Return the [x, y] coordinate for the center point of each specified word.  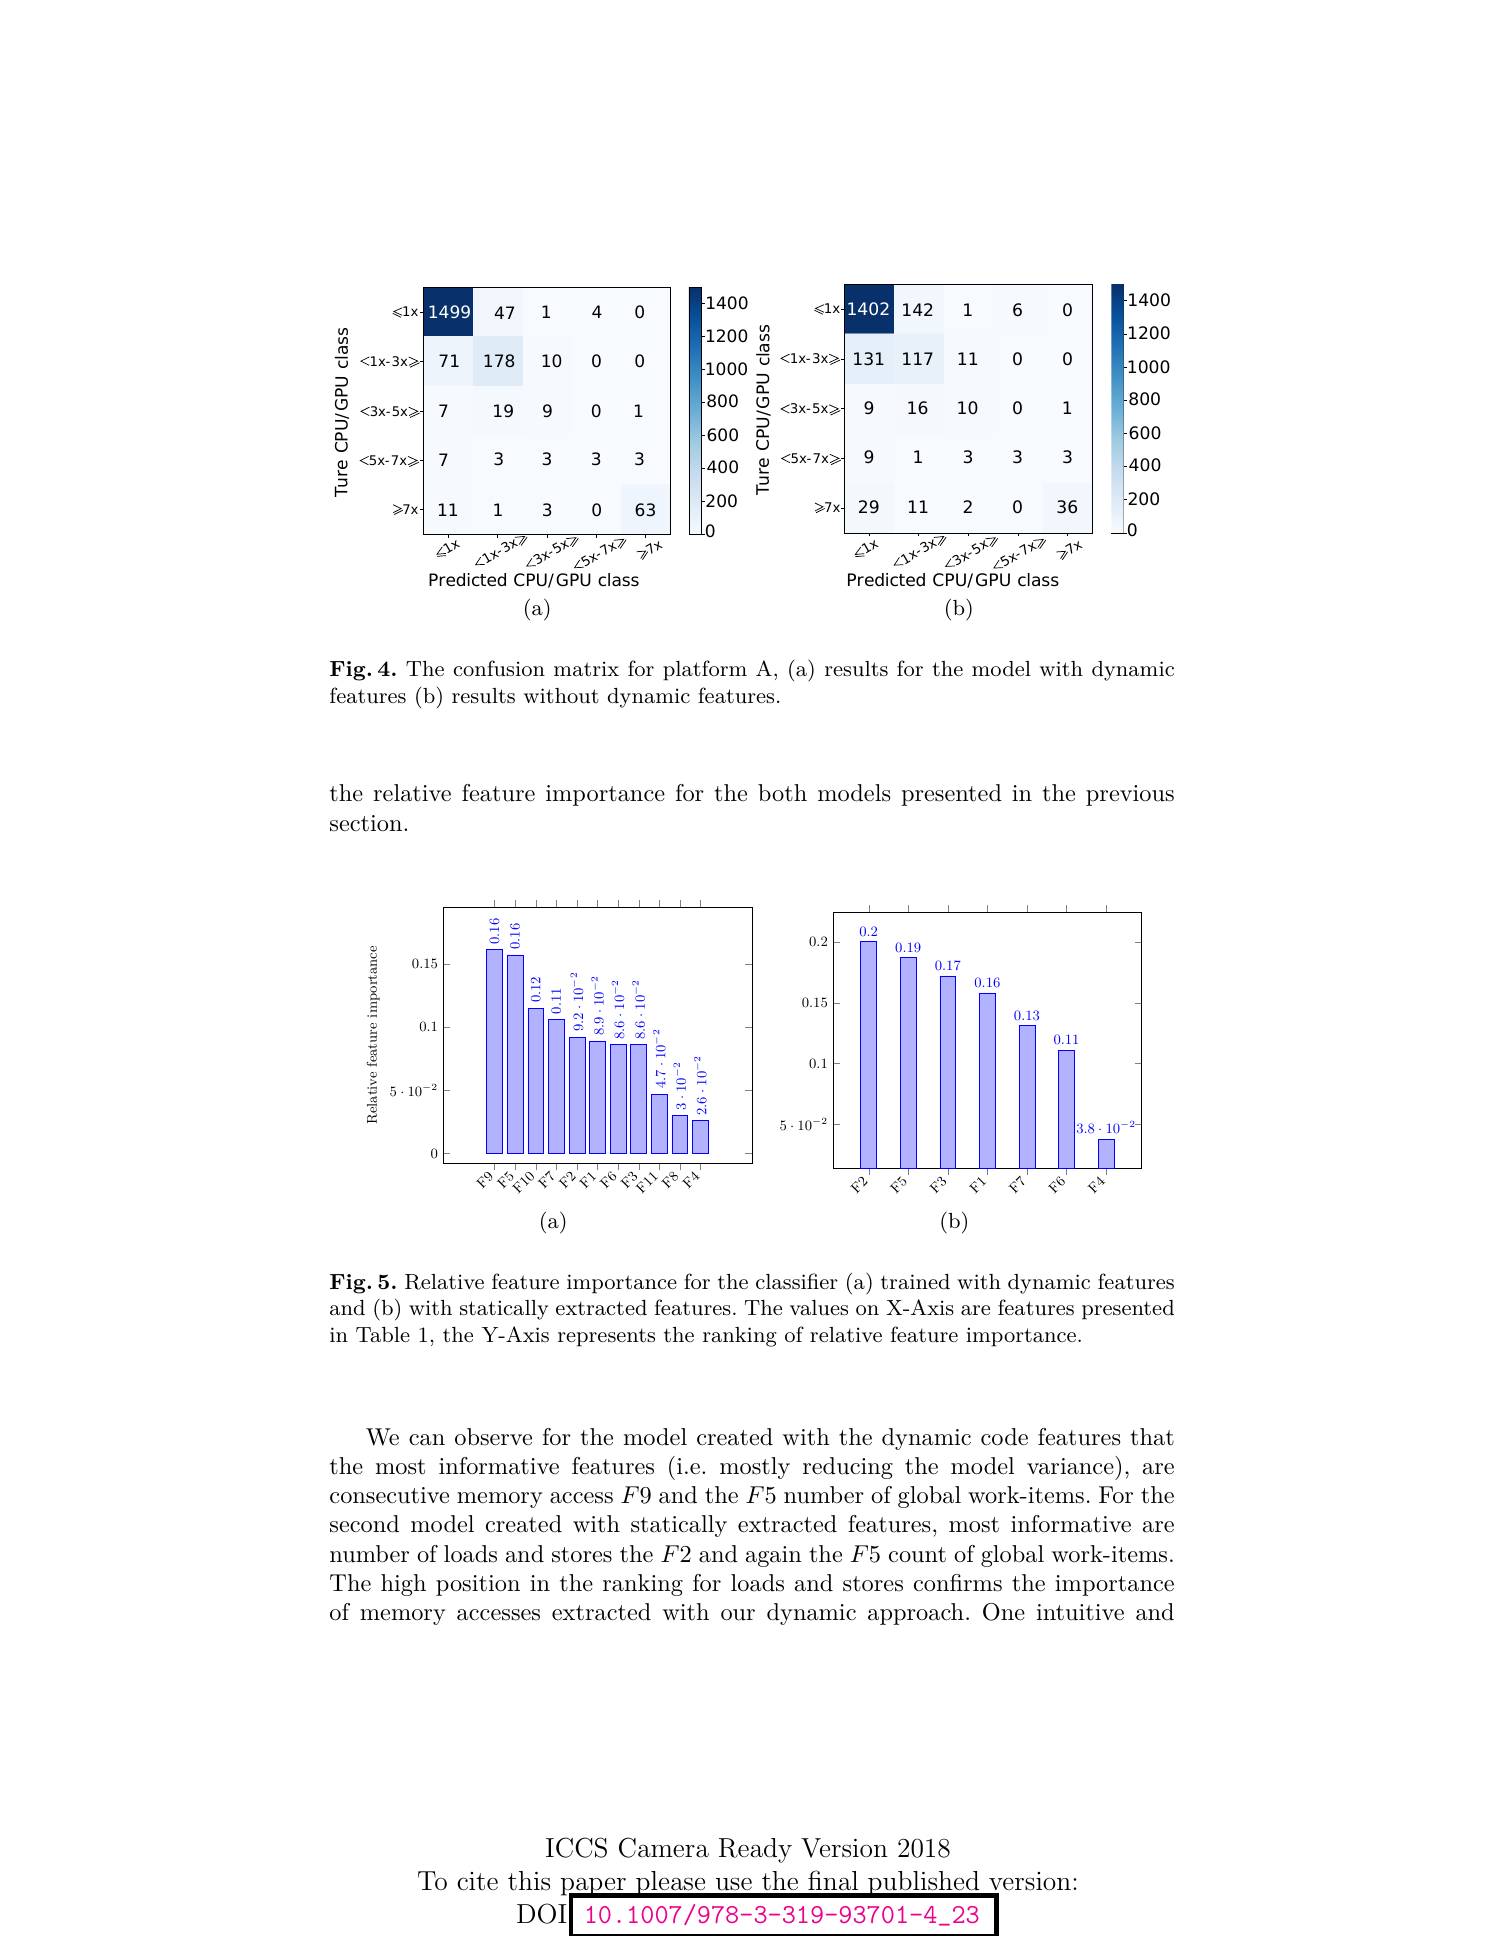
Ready [755, 1850]
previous [1130, 795]
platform [705, 670]
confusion [499, 668]
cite [477, 1881]
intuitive [1080, 1612]
